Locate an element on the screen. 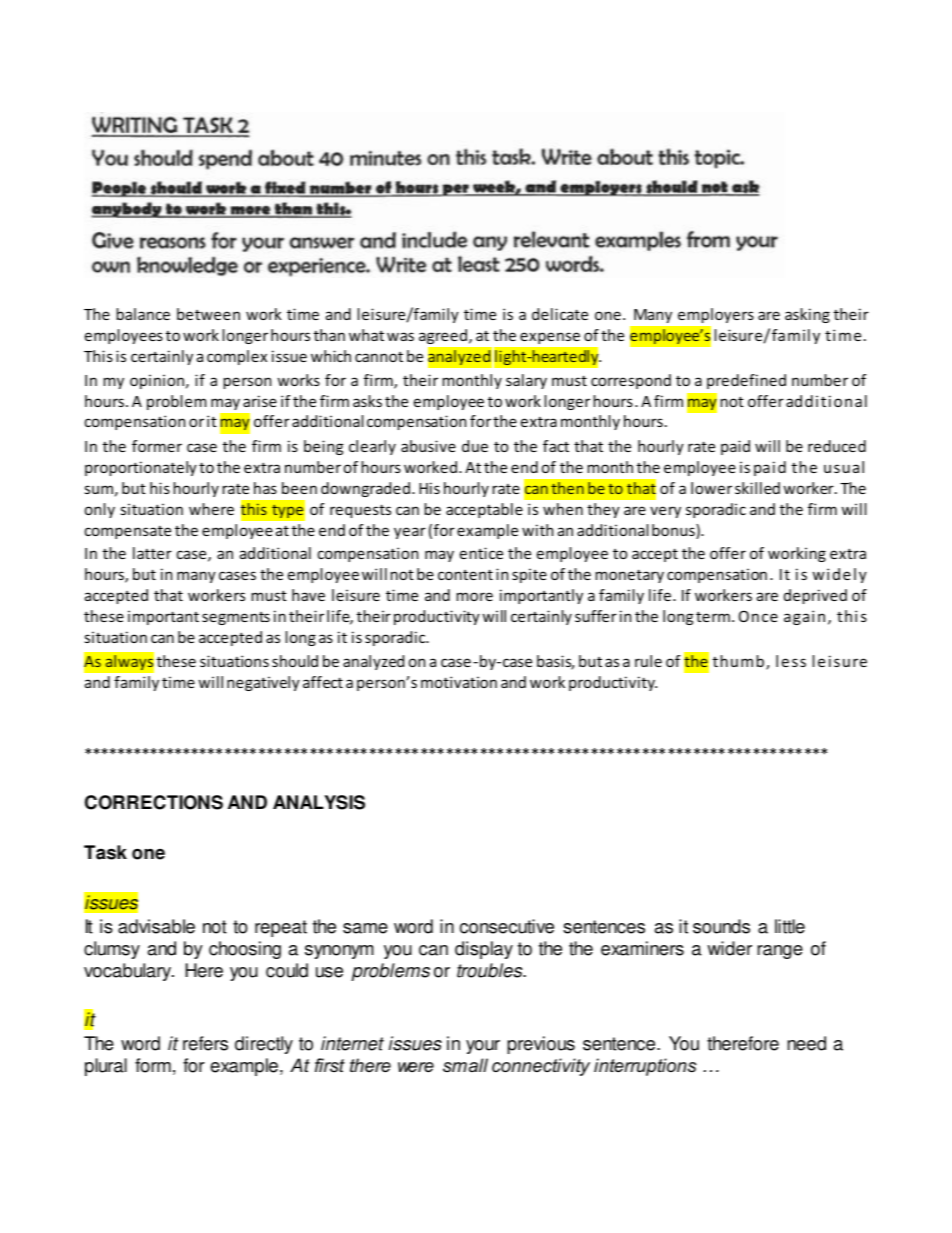  ANALYSIS is located at coordinates (319, 802).
